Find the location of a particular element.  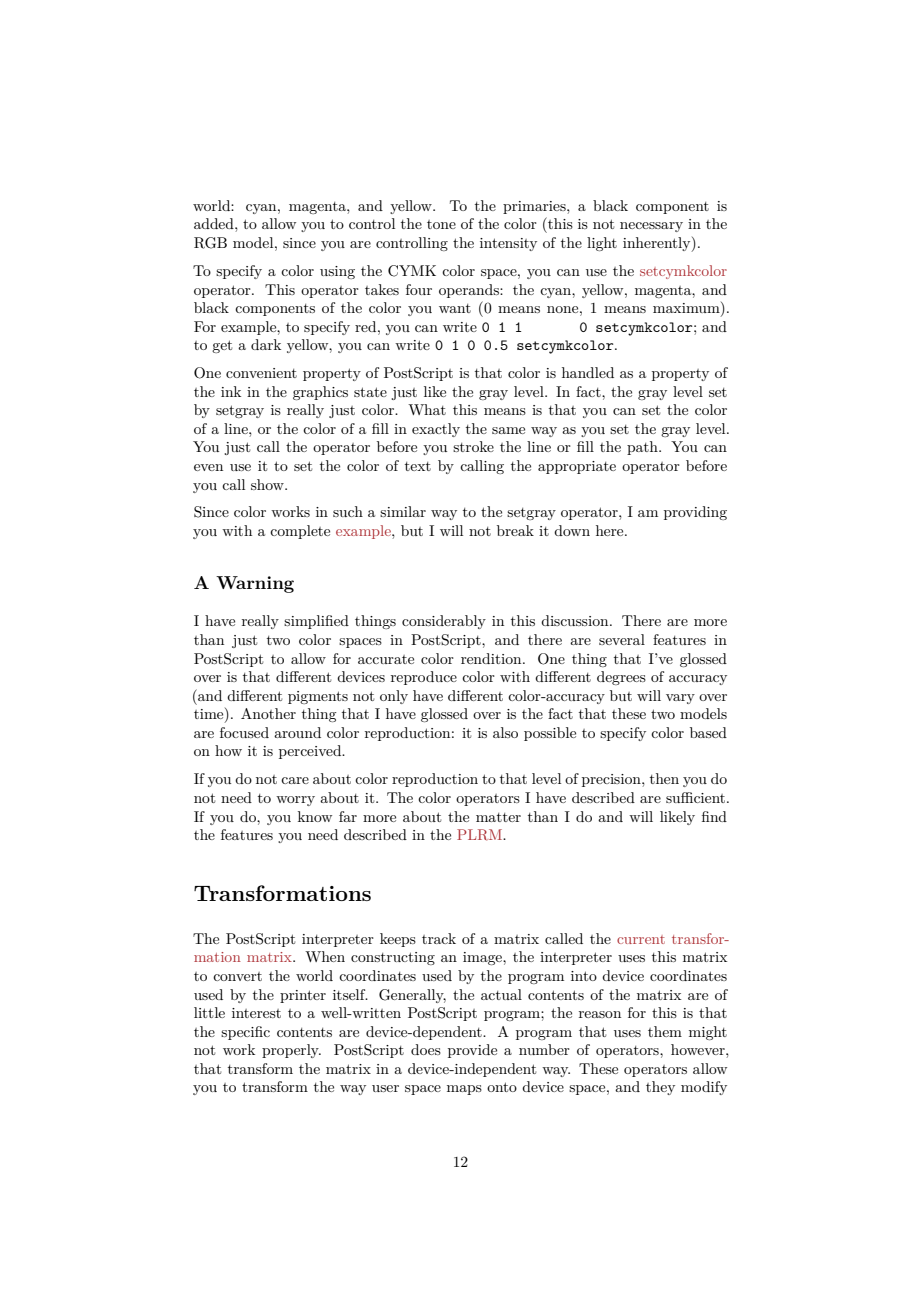

also is located at coordinates (505, 732).
